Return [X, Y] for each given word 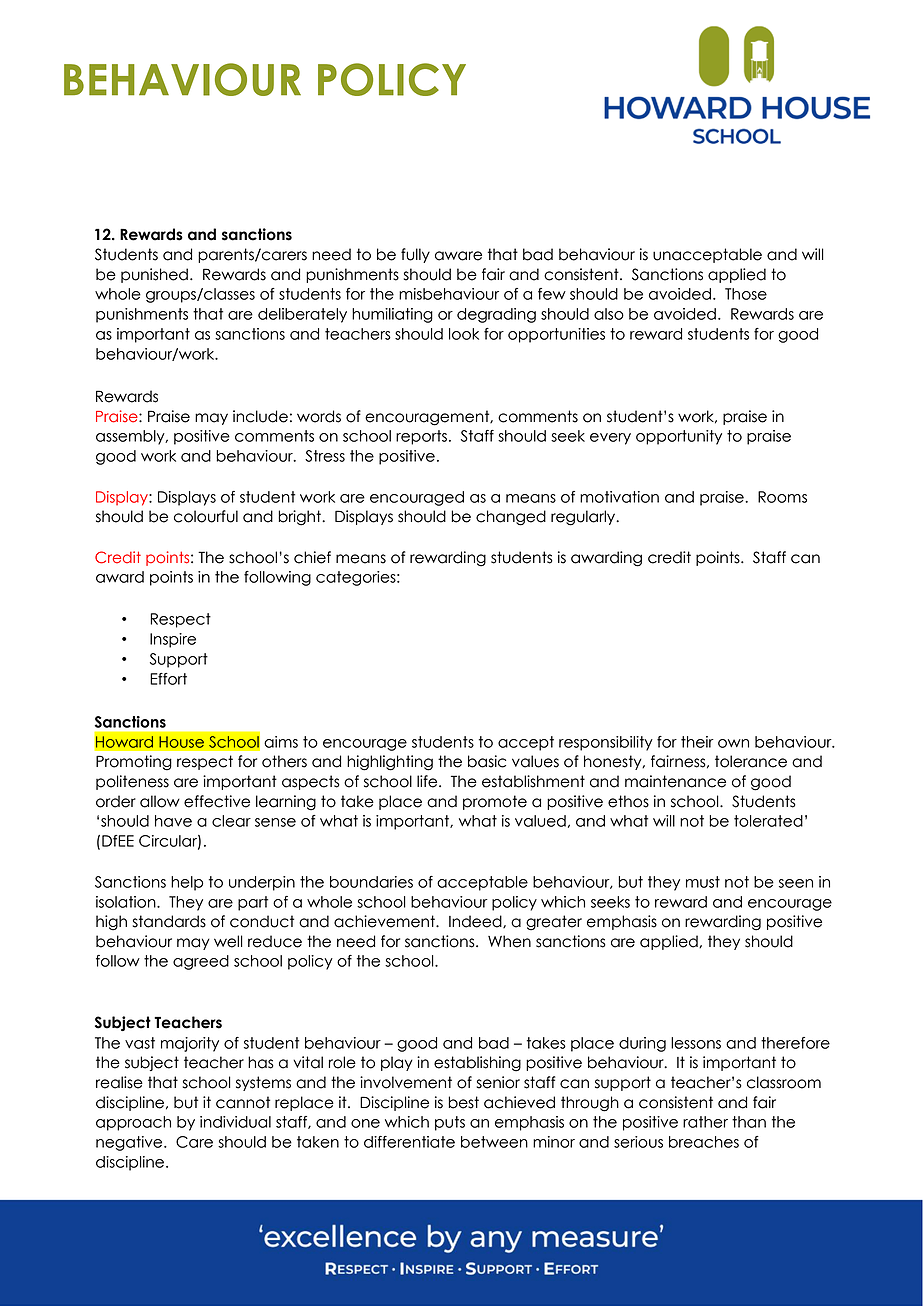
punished [154, 275]
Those [746, 294]
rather [705, 1122]
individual [235, 1122]
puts [450, 1123]
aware [458, 256]
